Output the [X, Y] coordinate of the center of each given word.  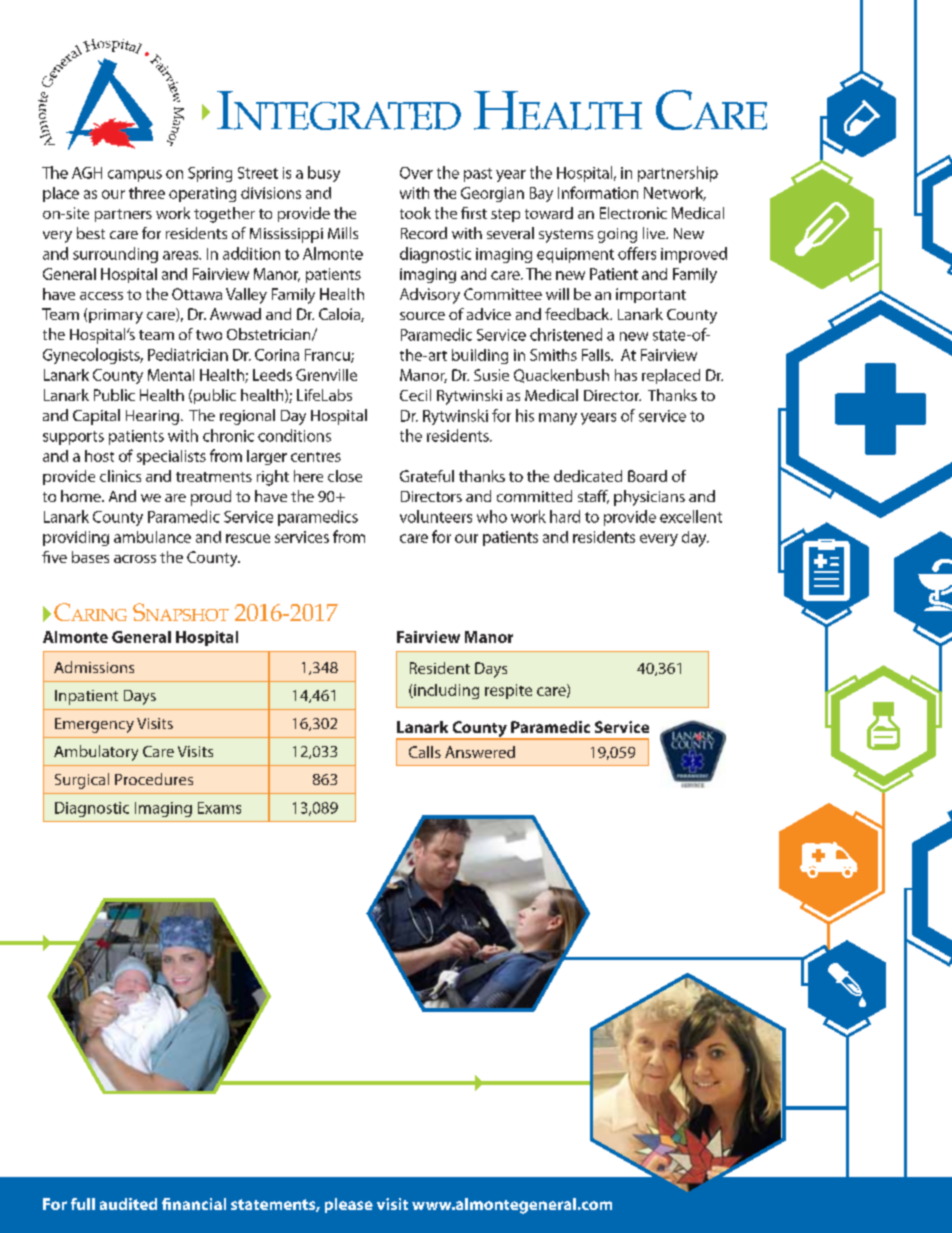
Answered [480, 752]
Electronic [633, 213]
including [445, 691]
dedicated [588, 476]
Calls [425, 752]
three [147, 193]
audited [128, 1204]
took [415, 213]
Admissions [94, 667]
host [99, 456]
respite [508, 691]
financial [194, 1204]
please [349, 1205]
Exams [219, 808]
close [345, 476]
